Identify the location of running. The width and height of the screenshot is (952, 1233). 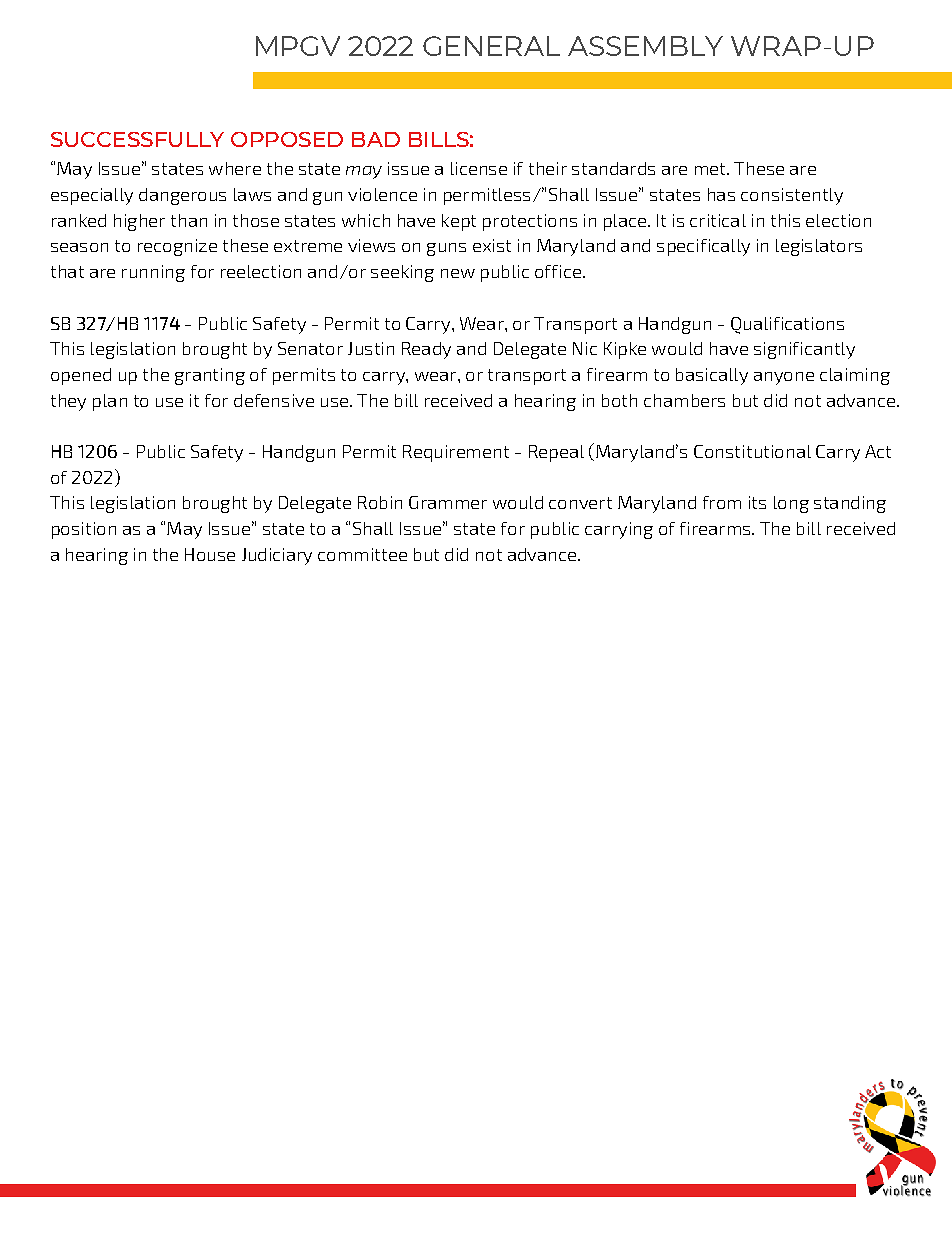
(153, 273).
